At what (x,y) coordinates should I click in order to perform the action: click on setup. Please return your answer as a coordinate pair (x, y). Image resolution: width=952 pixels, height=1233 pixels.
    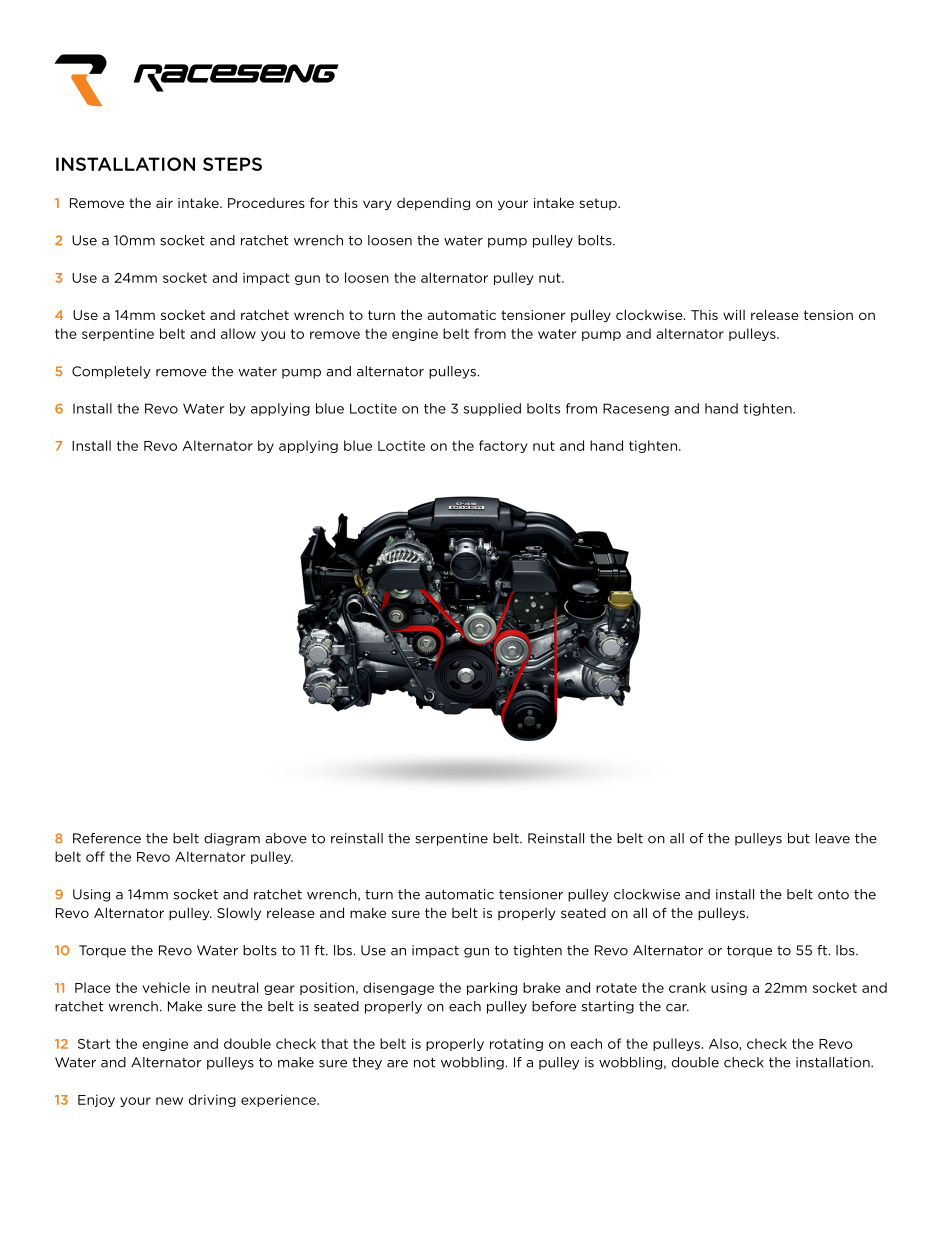
    Looking at the image, I should click on (599, 204).
